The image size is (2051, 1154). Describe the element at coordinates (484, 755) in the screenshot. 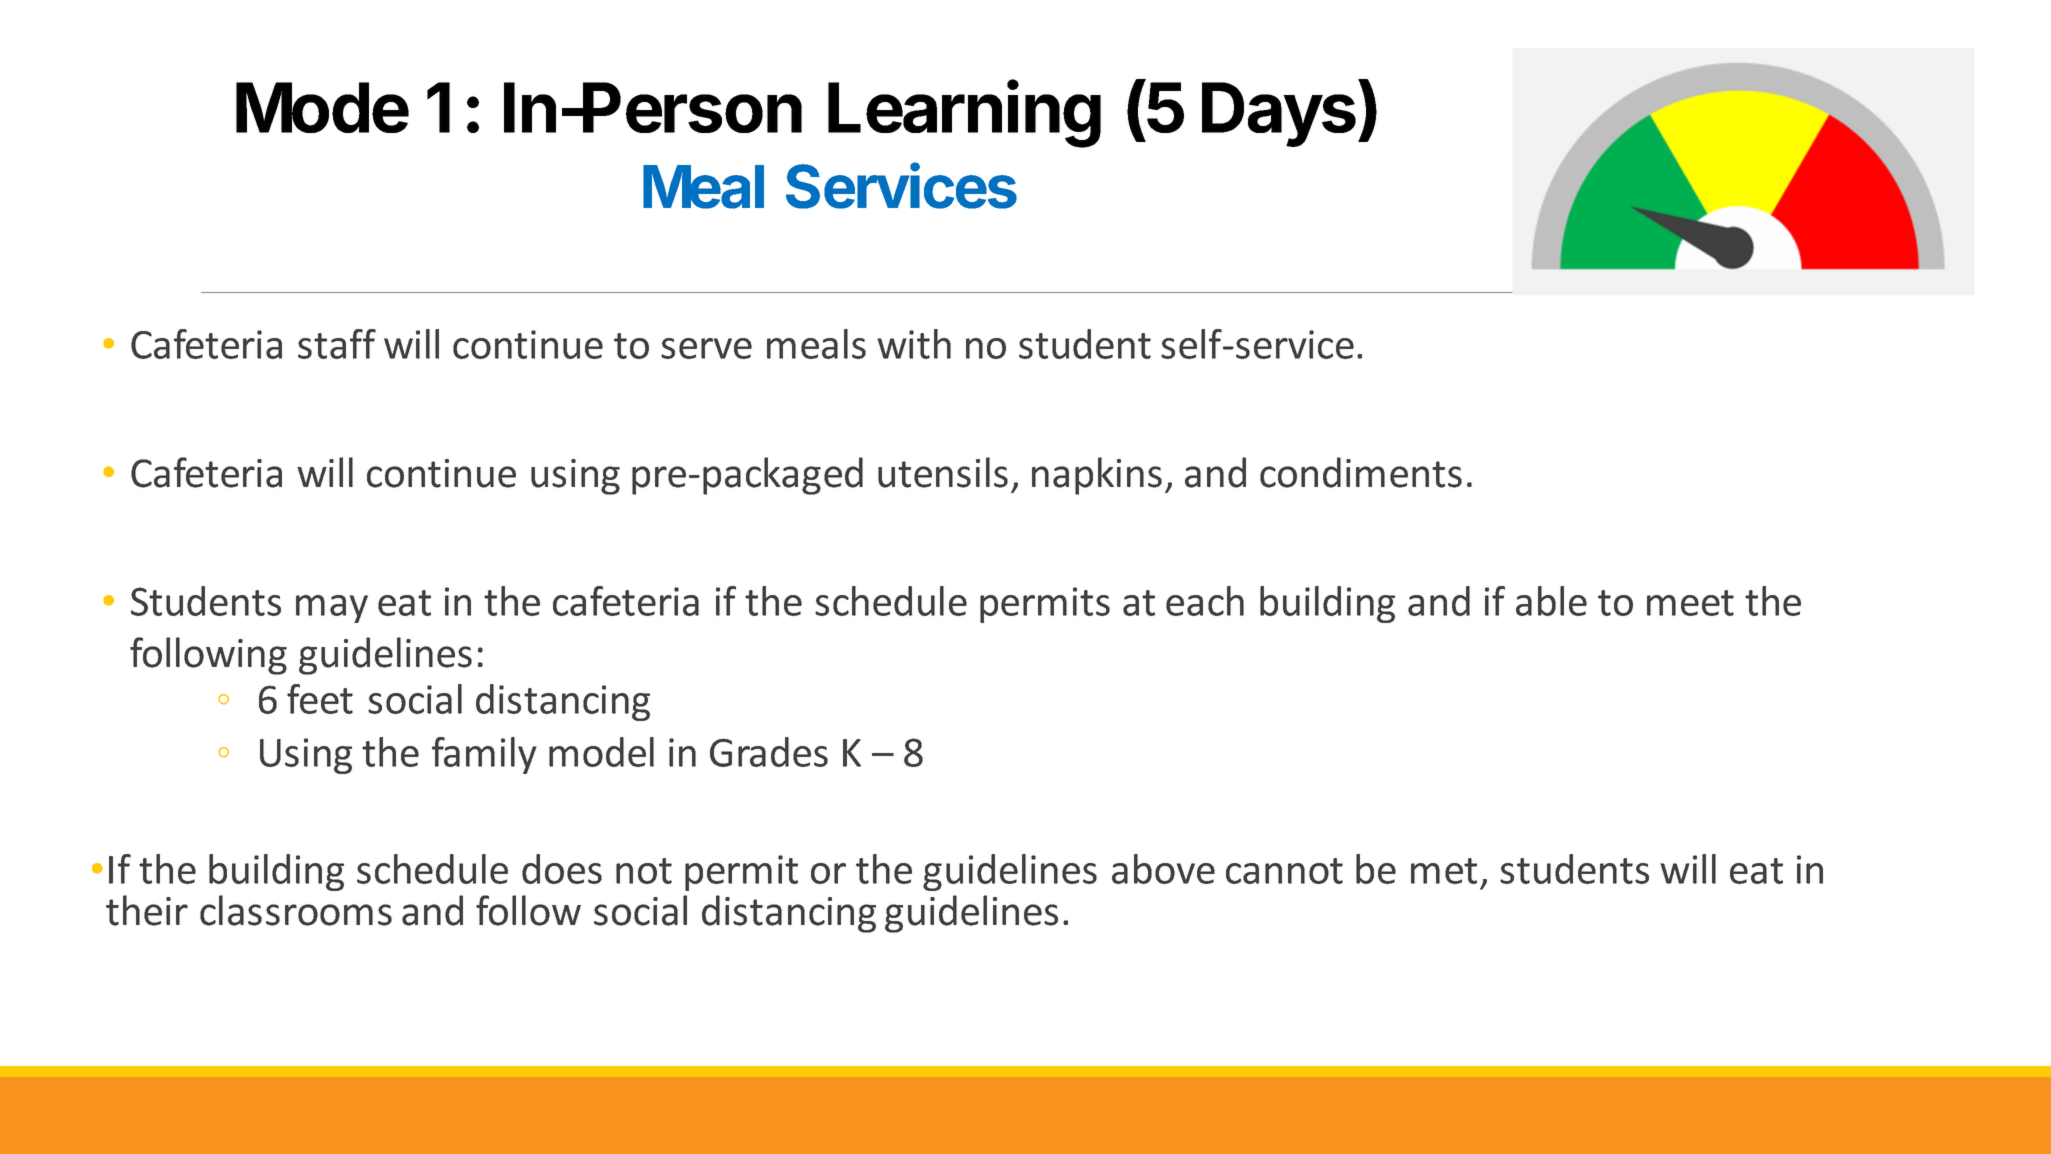

I see `family` at that location.
